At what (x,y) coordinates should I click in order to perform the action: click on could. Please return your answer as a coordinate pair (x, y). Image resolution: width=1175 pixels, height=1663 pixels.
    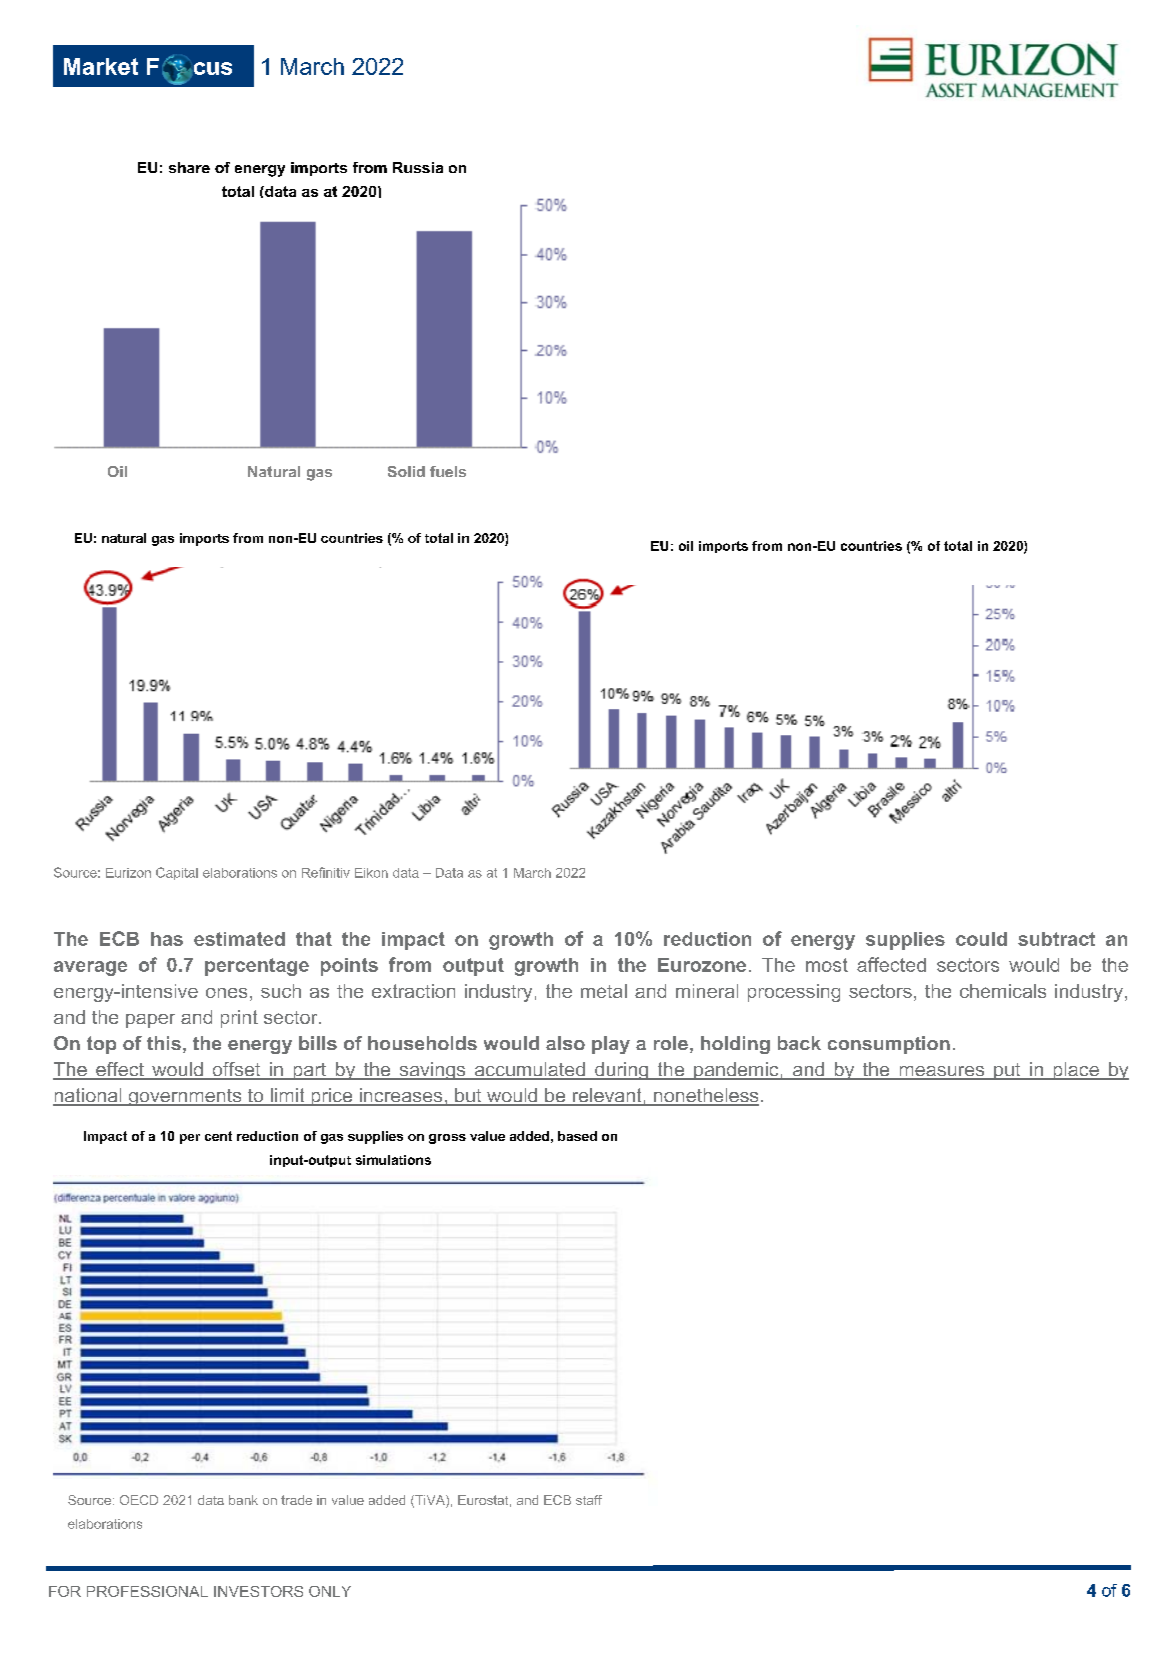
    Looking at the image, I should click on (981, 939).
